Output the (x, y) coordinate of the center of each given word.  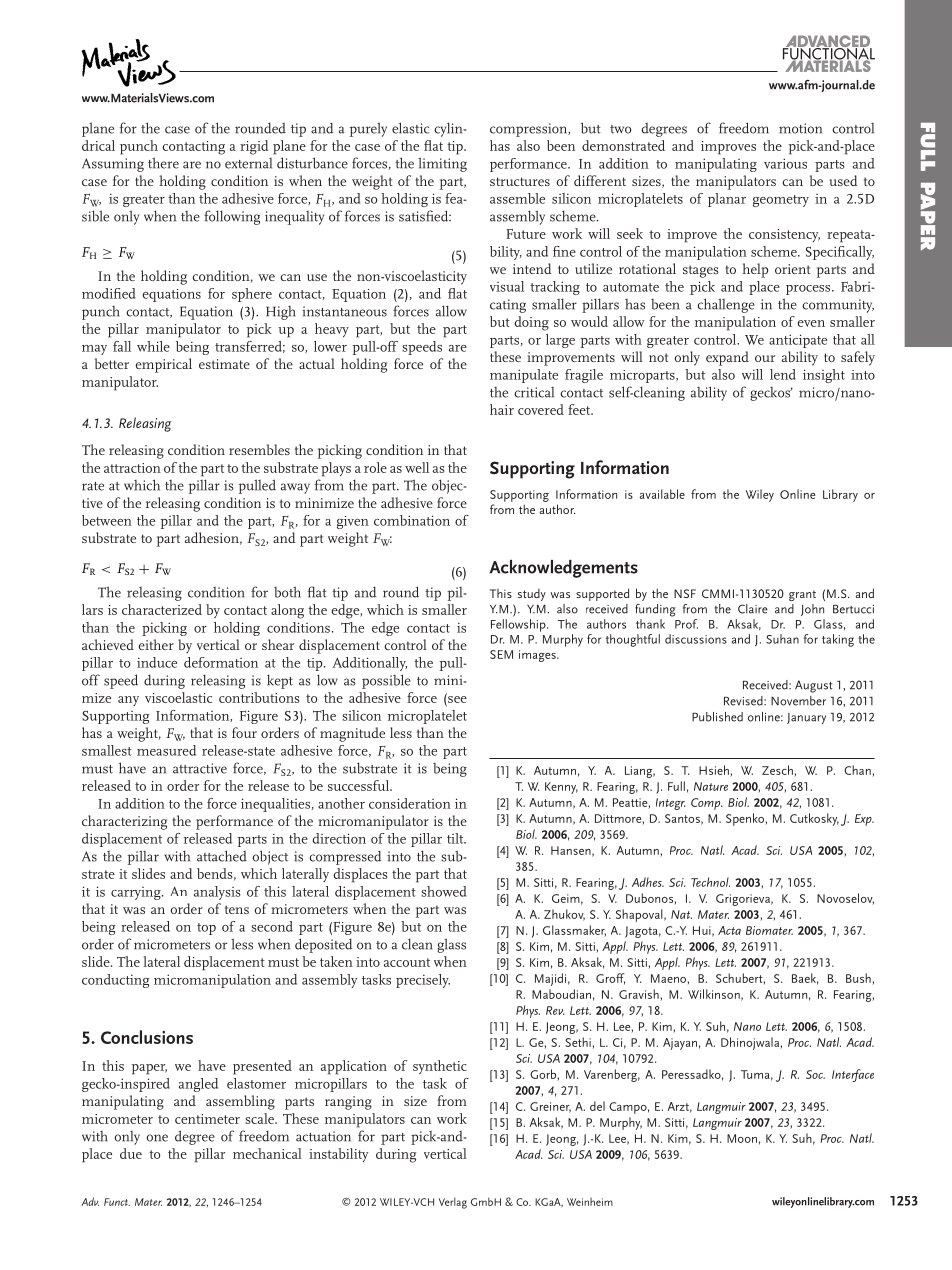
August (814, 686)
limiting (442, 164)
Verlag (453, 1203)
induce (157, 662)
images (538, 656)
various (785, 163)
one (157, 1138)
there (163, 163)
